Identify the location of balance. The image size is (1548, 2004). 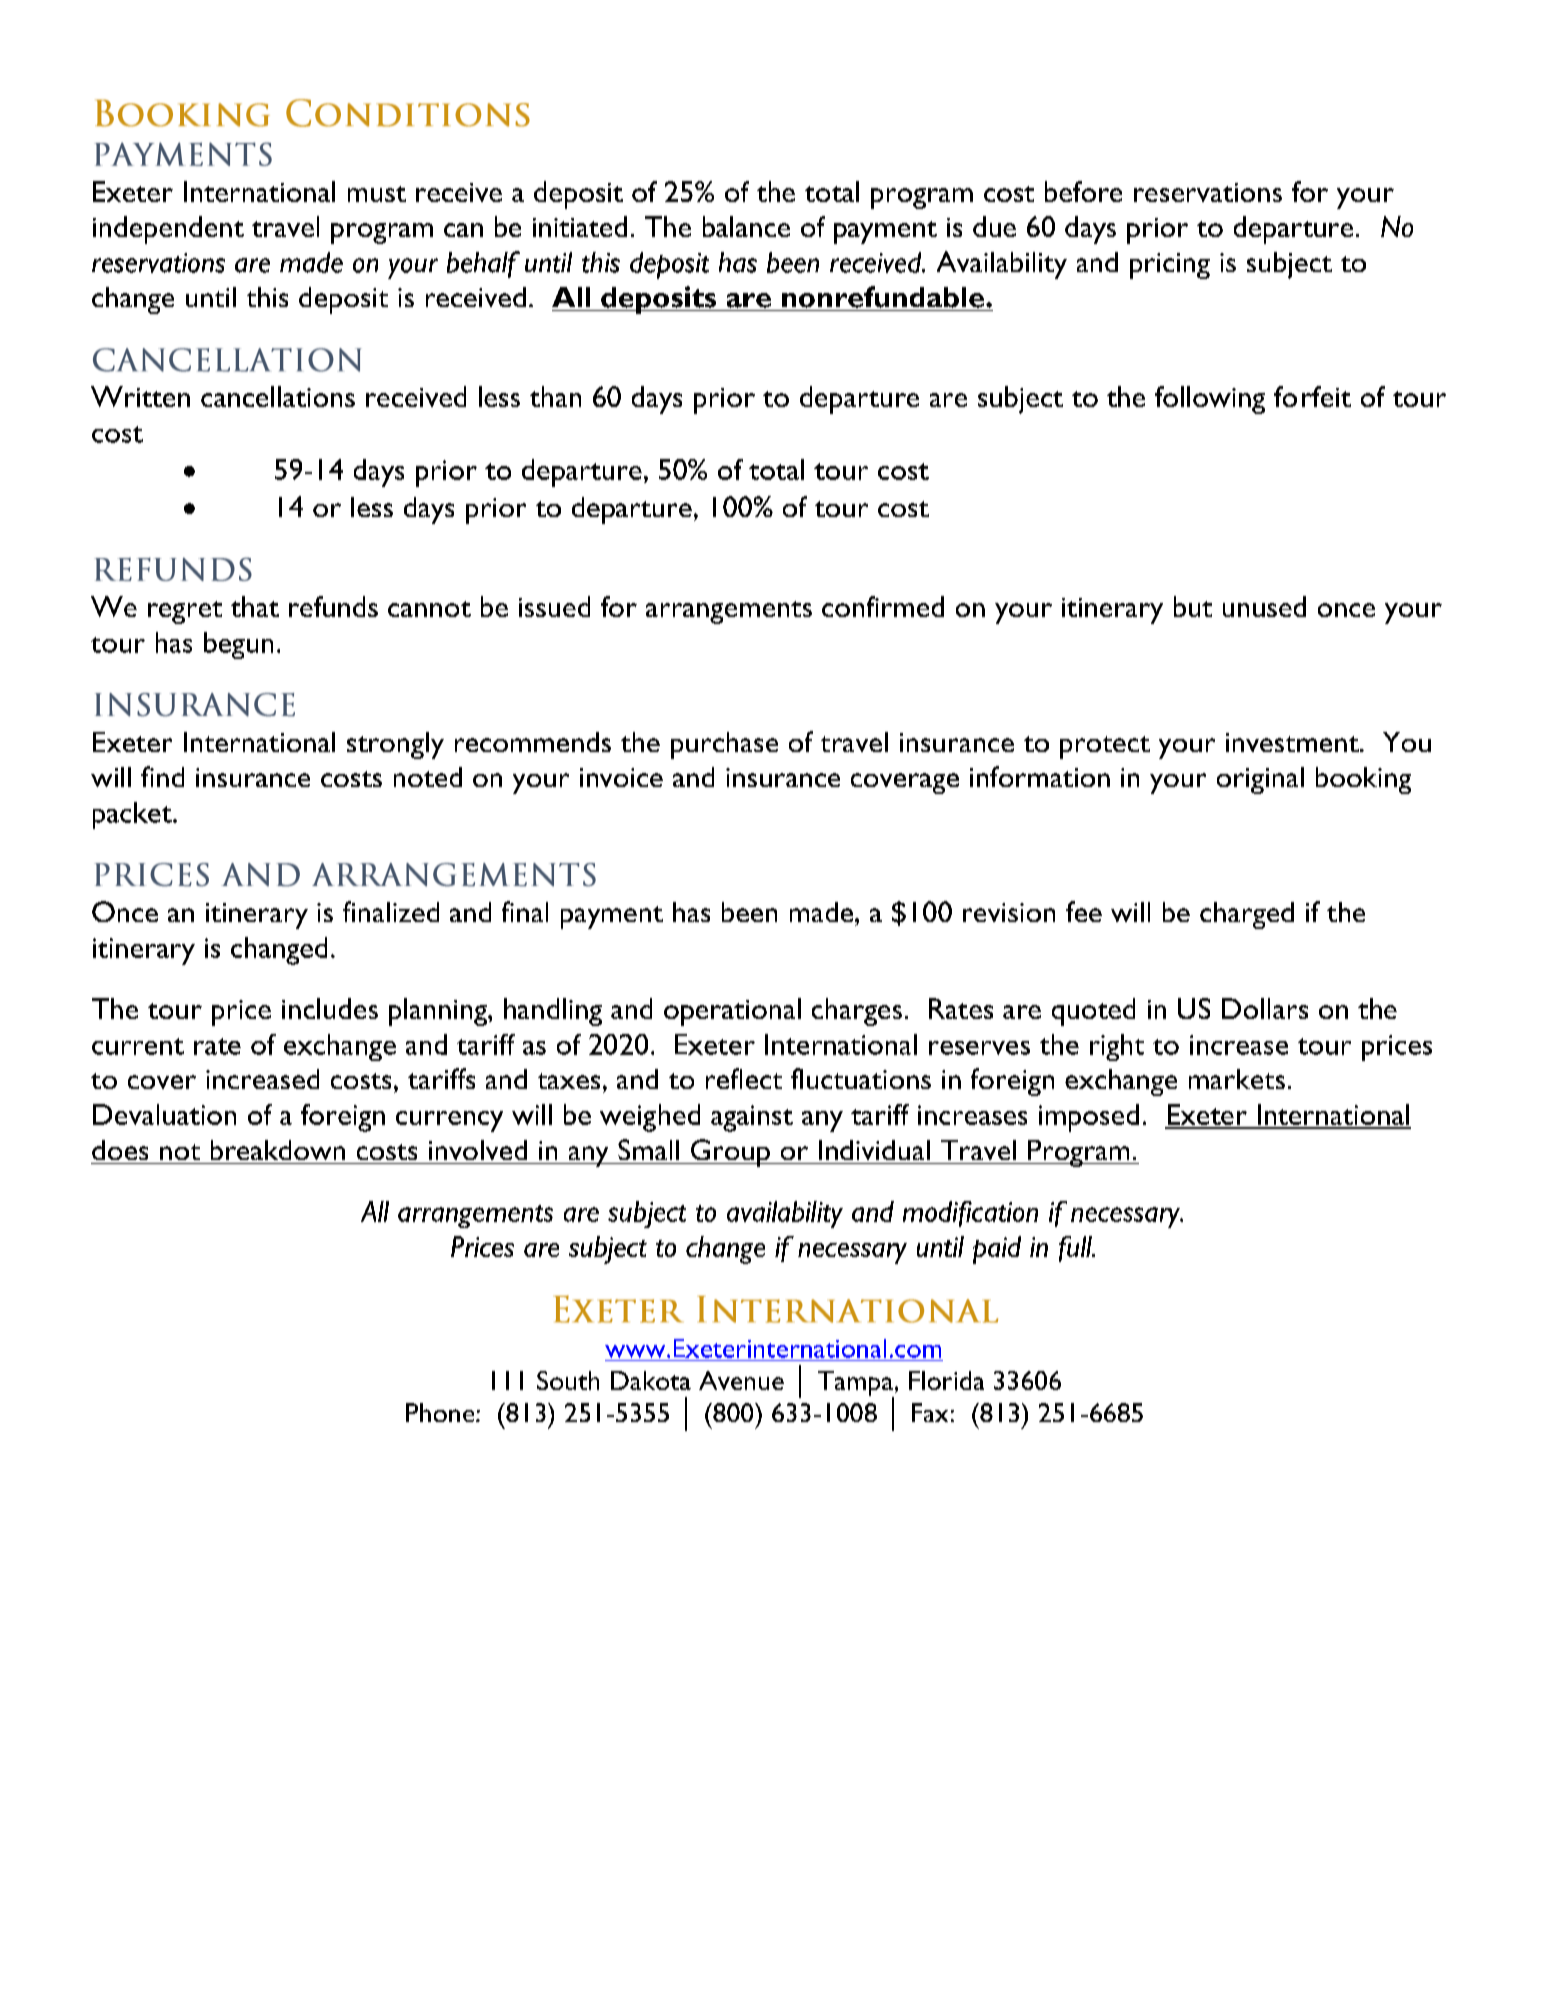
(746, 226).
